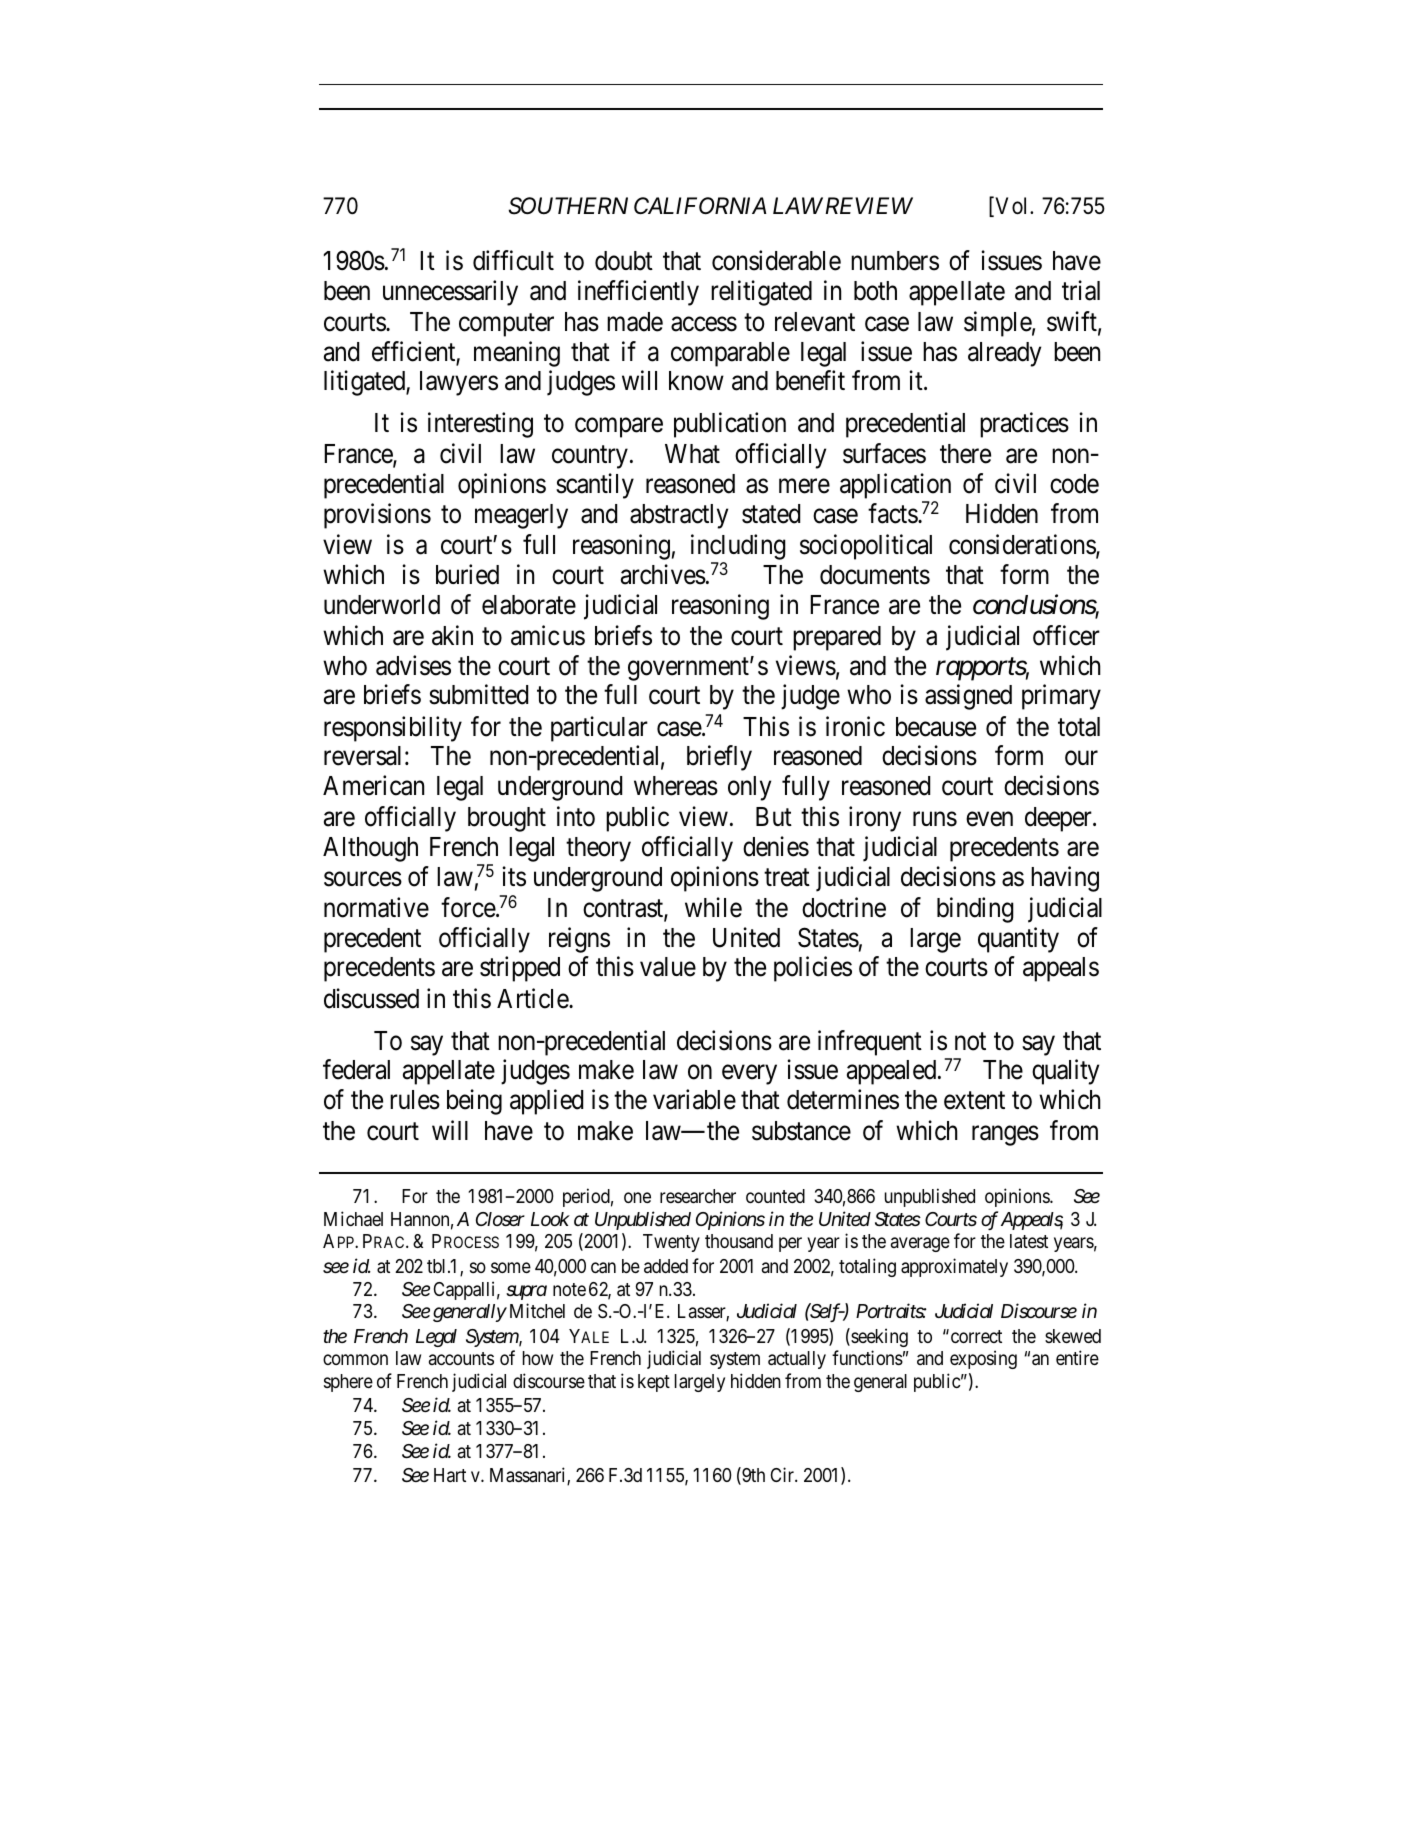 This image has height=1842, width=1424. I want to click on CALIFORNIA, so click(700, 205).
